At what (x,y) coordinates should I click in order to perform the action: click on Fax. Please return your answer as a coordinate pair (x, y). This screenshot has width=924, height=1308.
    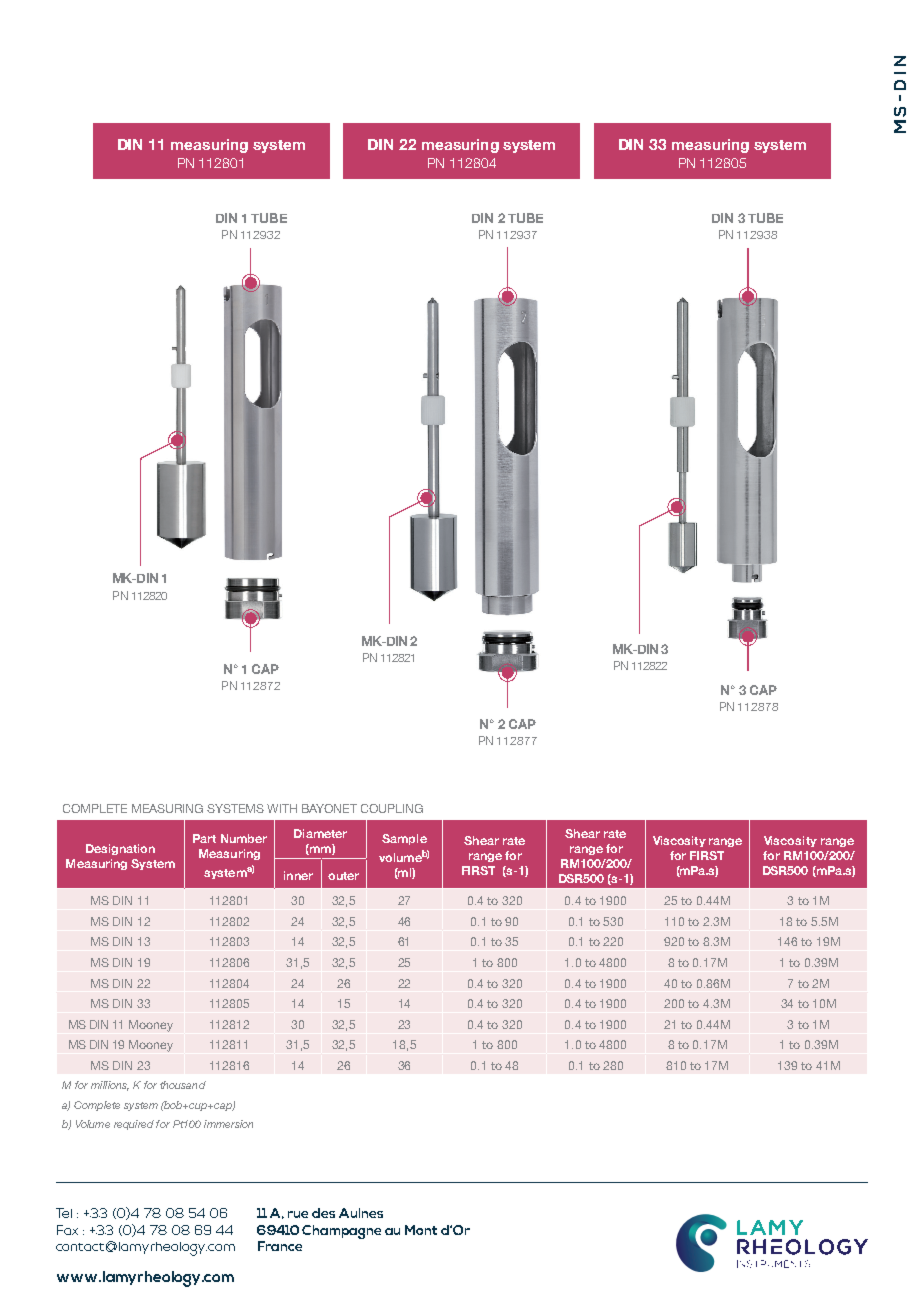
    Looking at the image, I should click on (67, 1230).
